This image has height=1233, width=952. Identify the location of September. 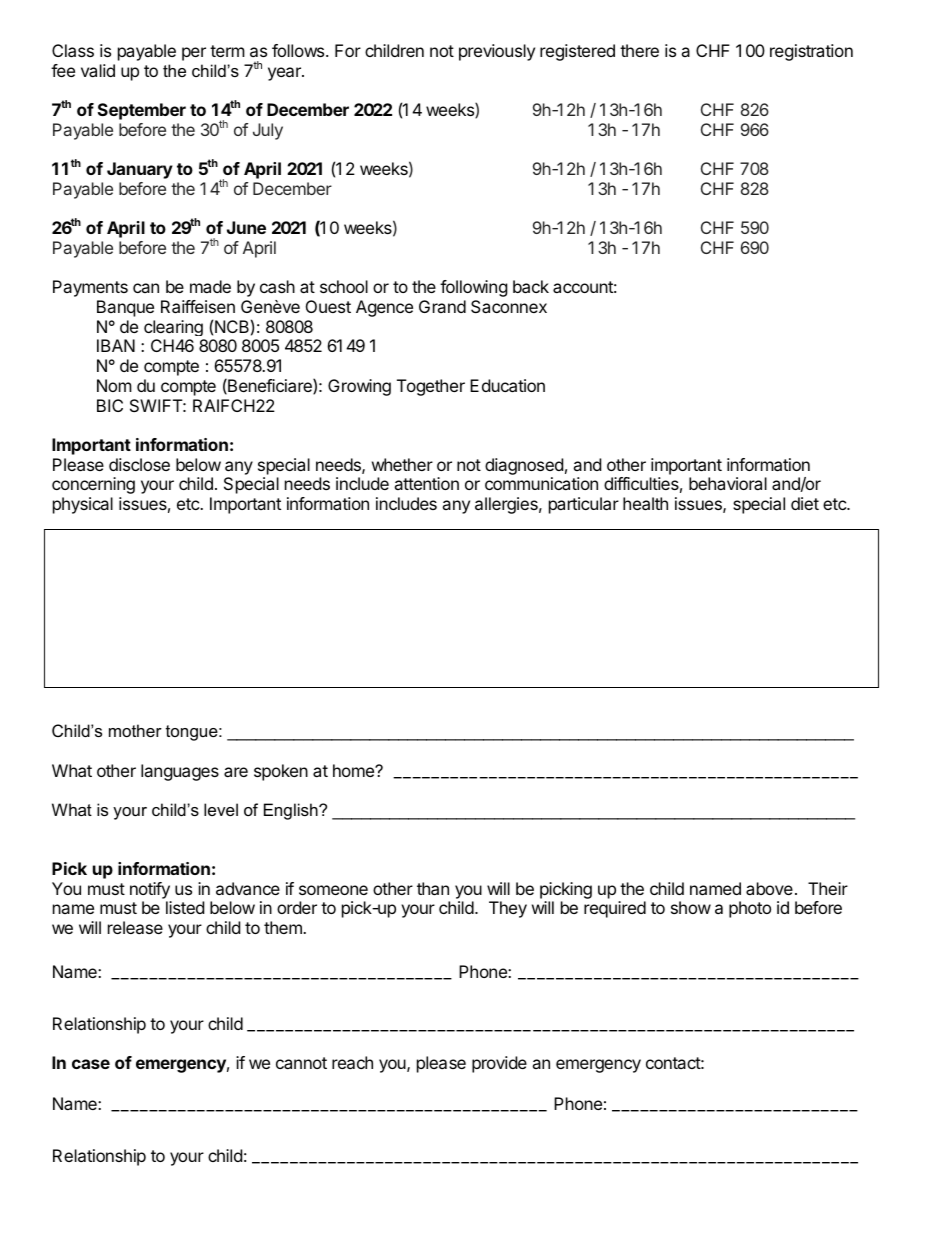
(142, 111).
